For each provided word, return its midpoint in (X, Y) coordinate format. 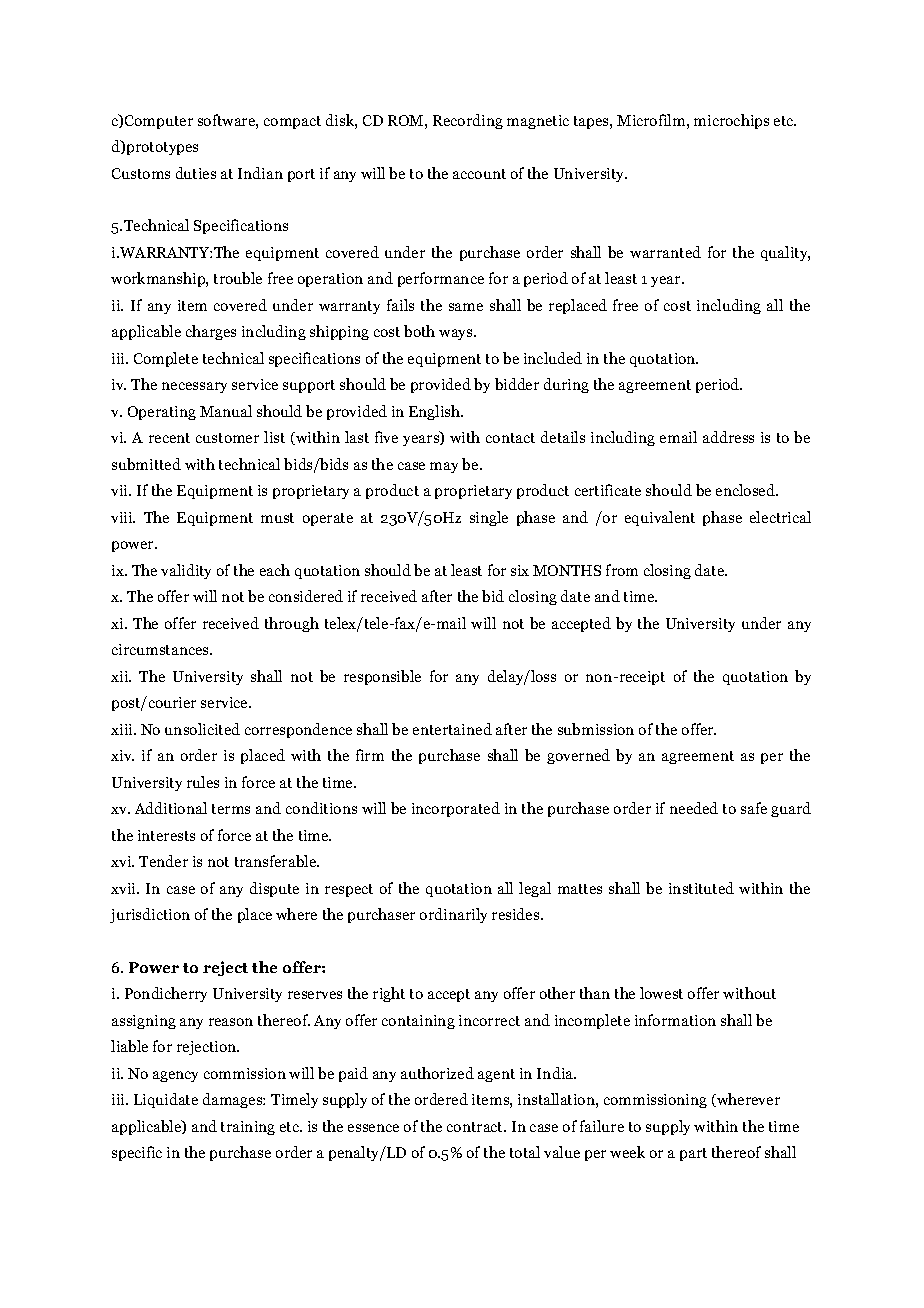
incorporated (456, 809)
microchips (731, 121)
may (444, 467)
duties (196, 173)
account (479, 174)
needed (694, 808)
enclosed (747, 490)
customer (227, 438)
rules (203, 782)
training (248, 1128)
